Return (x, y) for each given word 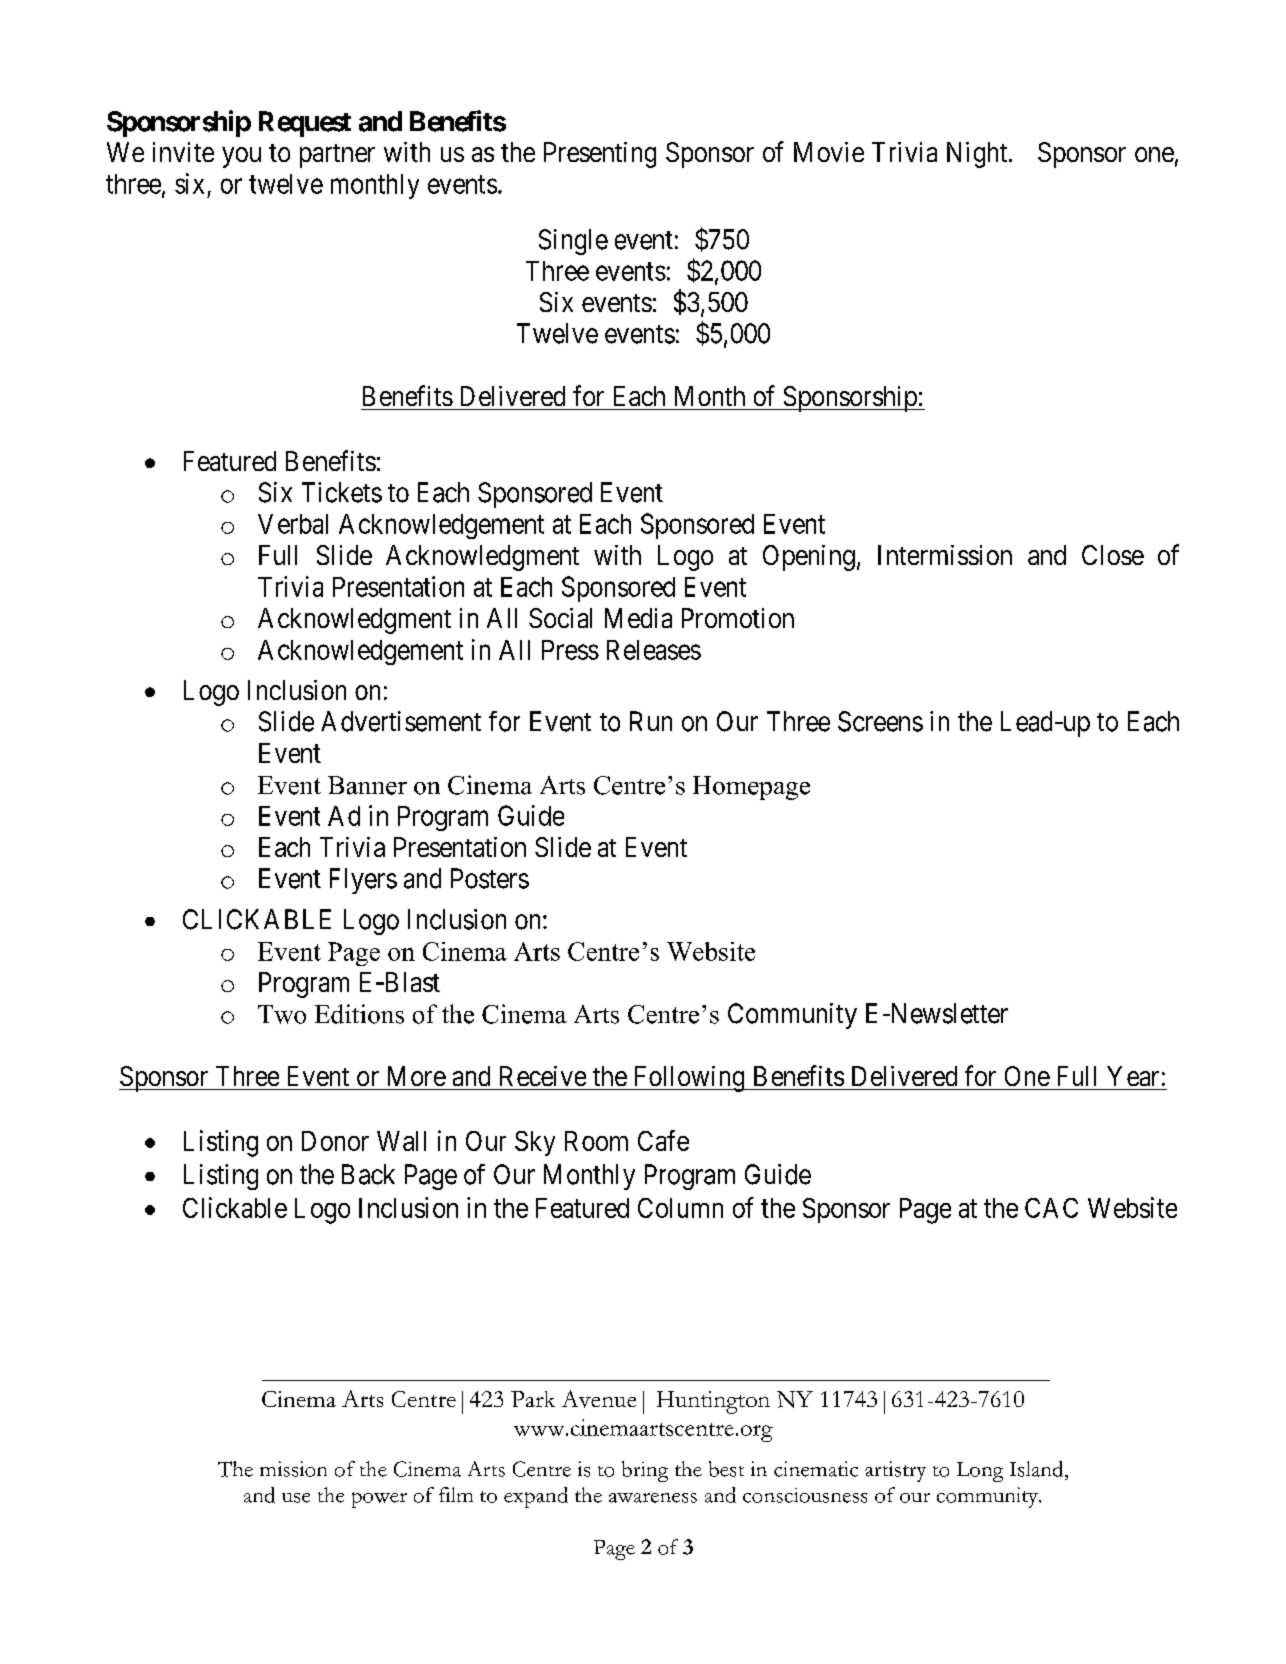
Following (689, 1079)
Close (1113, 555)
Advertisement (401, 721)
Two (282, 1014)
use (296, 1498)
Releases (654, 650)
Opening (809, 558)
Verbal (293, 524)
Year (1133, 1076)
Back (368, 1174)
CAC (1051, 1208)
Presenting (600, 155)
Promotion (738, 618)
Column (680, 1208)
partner (337, 156)
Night (978, 155)
